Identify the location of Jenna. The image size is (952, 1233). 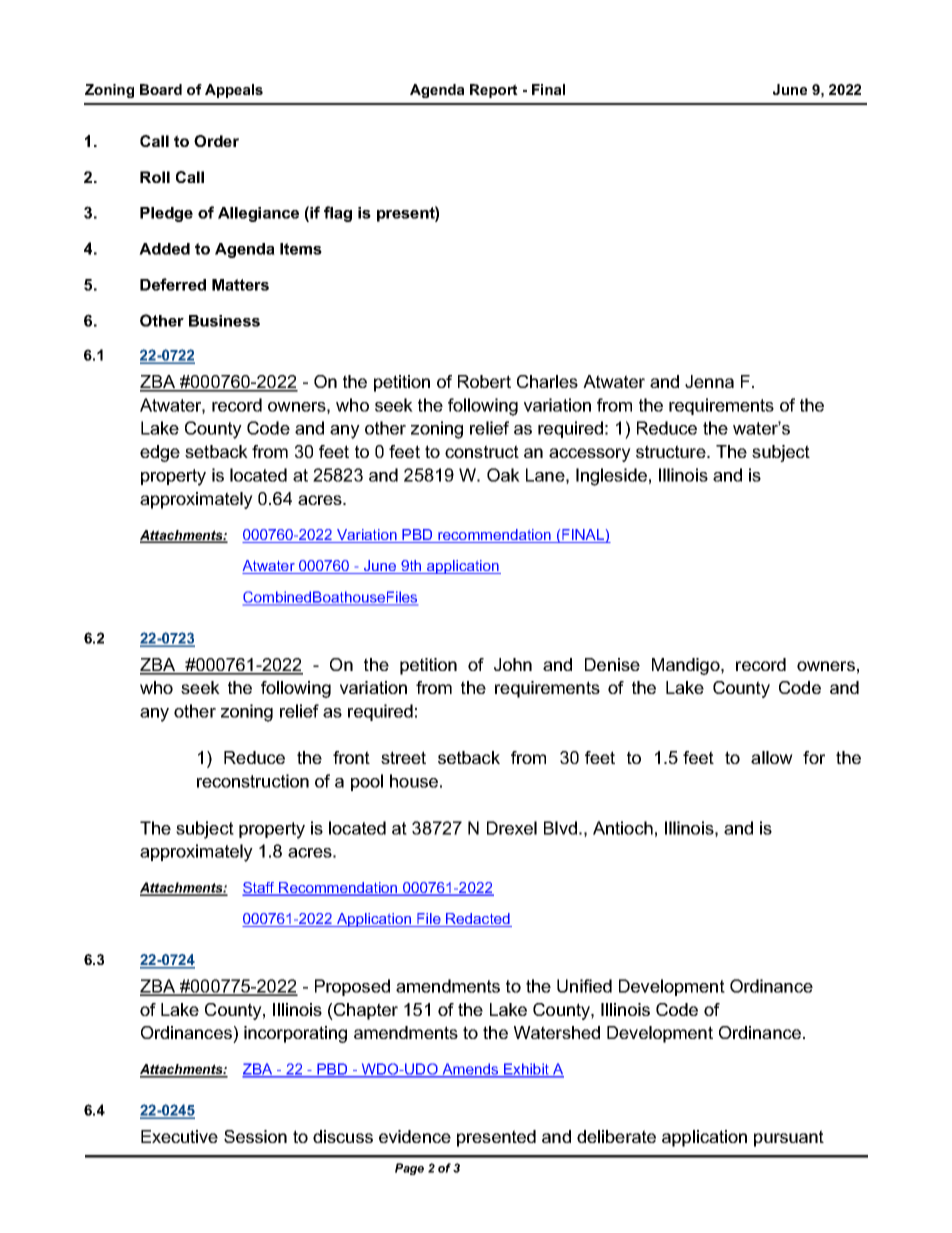
(709, 381).
